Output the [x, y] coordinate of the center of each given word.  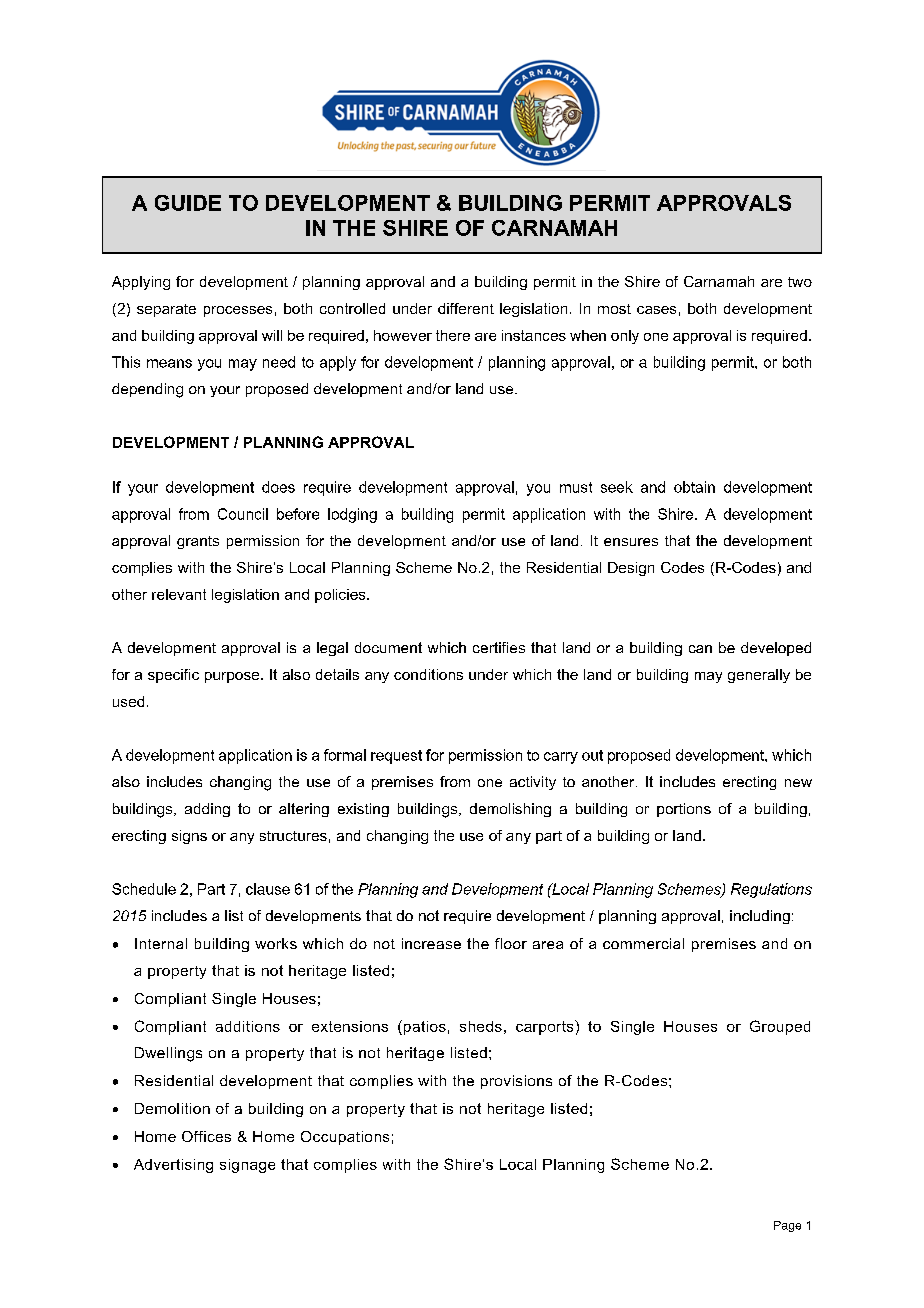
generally [759, 676]
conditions [428, 674]
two [800, 282]
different [466, 308]
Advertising [173, 1166]
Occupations [345, 1138]
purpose [233, 677]
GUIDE [188, 203]
